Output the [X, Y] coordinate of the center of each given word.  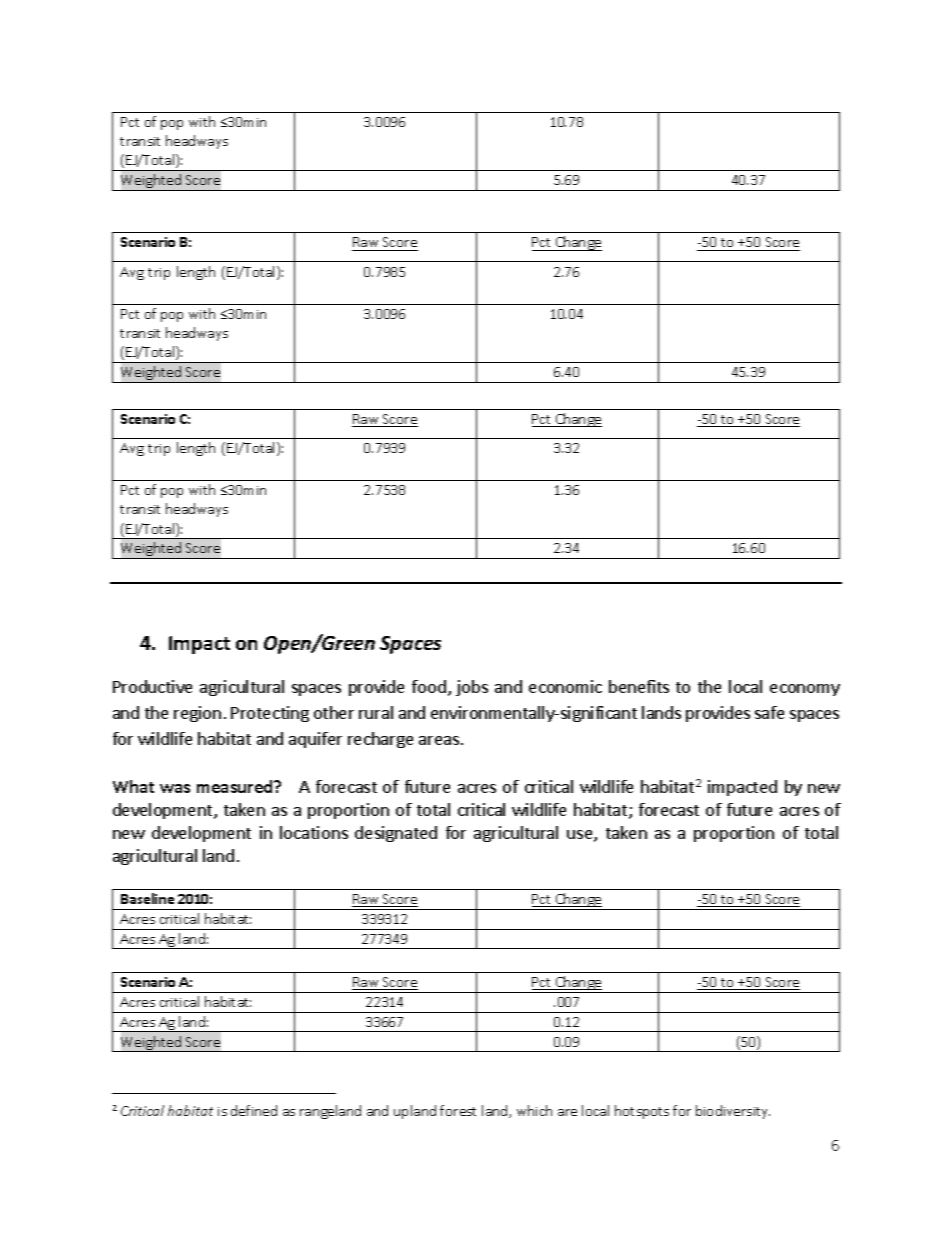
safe [769, 712]
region [197, 714]
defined [254, 1110]
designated [396, 834]
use [581, 836]
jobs [472, 688]
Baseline [147, 898]
